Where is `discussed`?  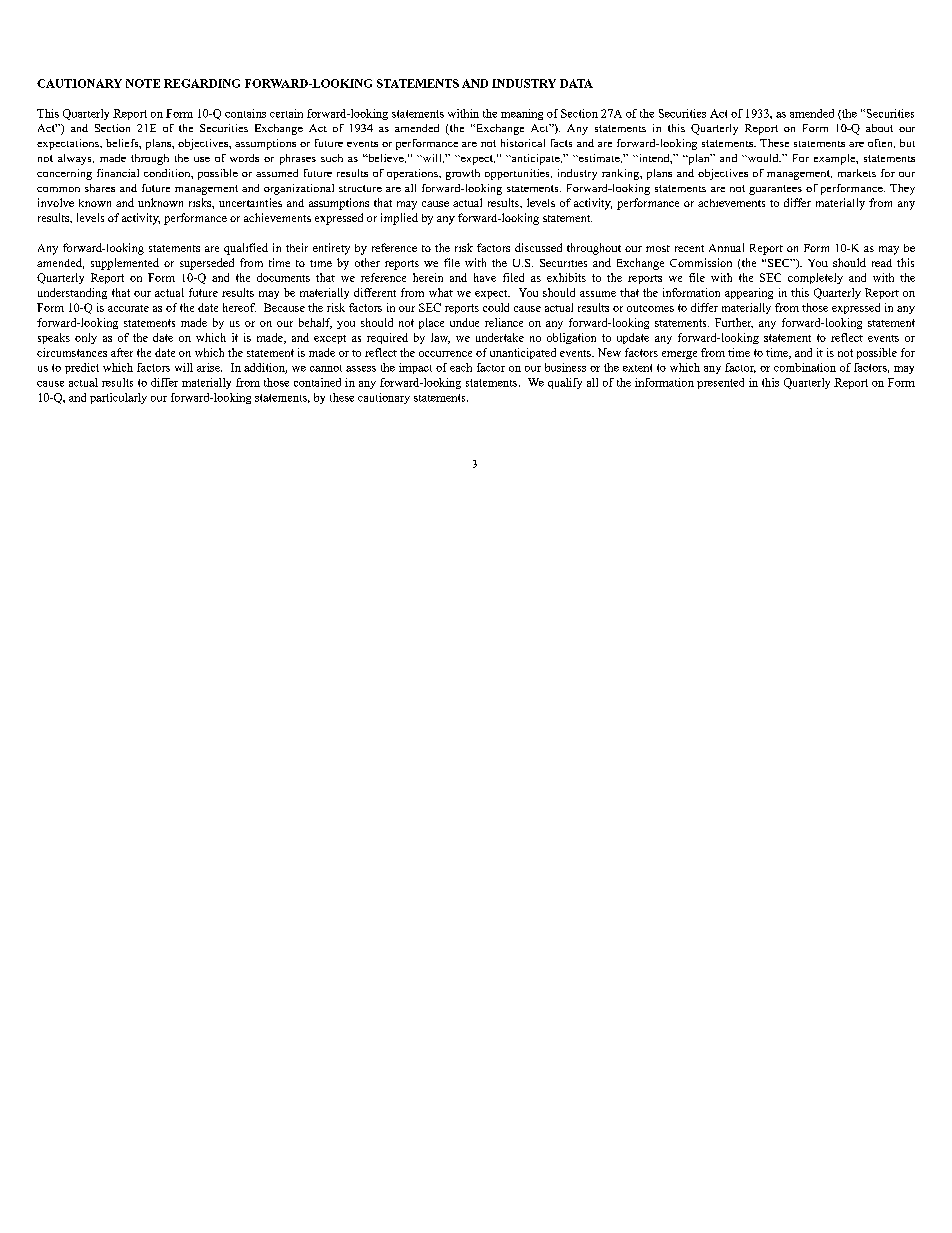 discussed is located at coordinates (538, 247).
